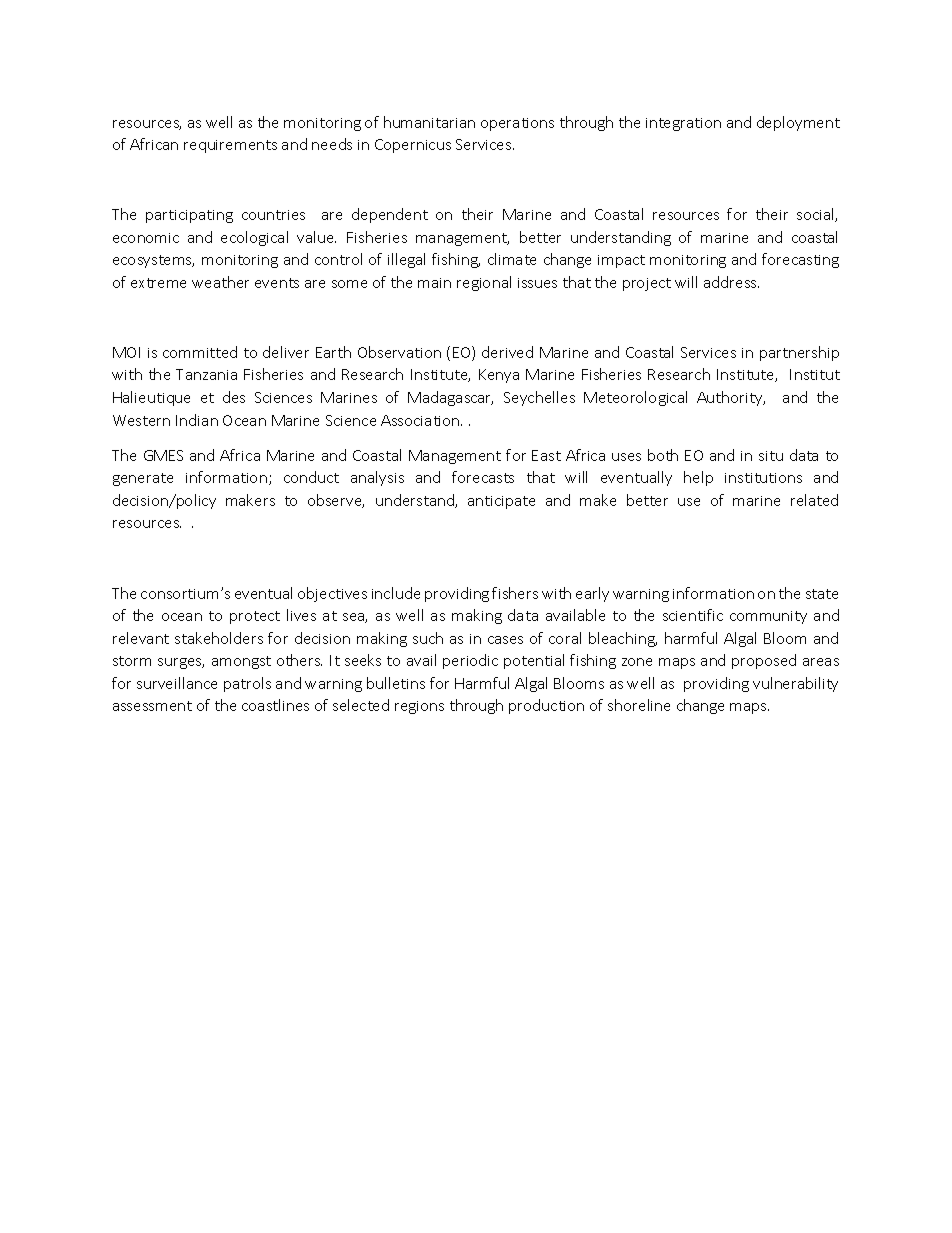 This document has height=1233, width=952. I want to click on periodic, so click(470, 661).
